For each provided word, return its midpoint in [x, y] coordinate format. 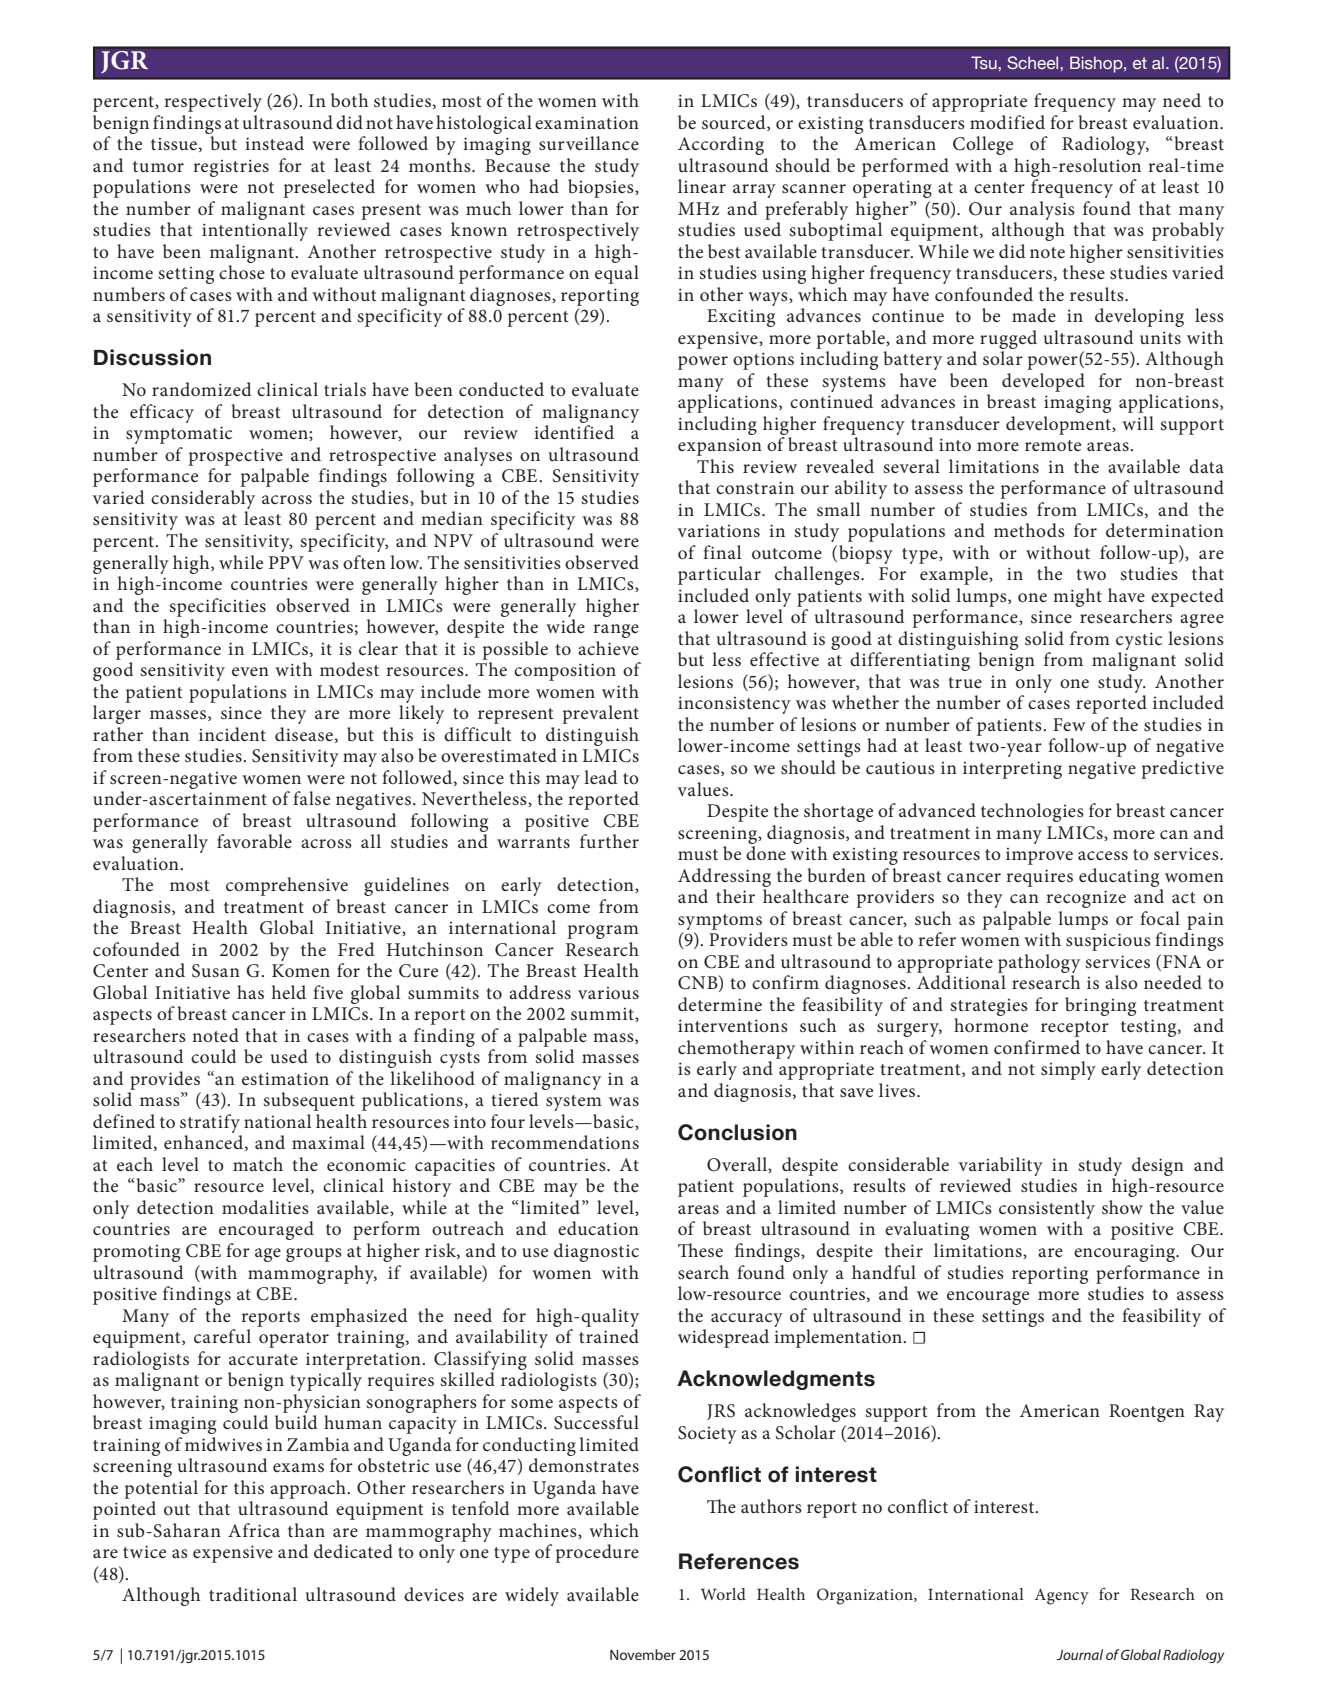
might [1077, 597]
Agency [1062, 1596]
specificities [217, 607]
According [721, 145]
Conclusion [737, 1132]
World [723, 1594]
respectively [213, 102]
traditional [253, 1594]
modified [1007, 122]
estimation [285, 1078]
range [616, 631]
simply [1068, 1070]
